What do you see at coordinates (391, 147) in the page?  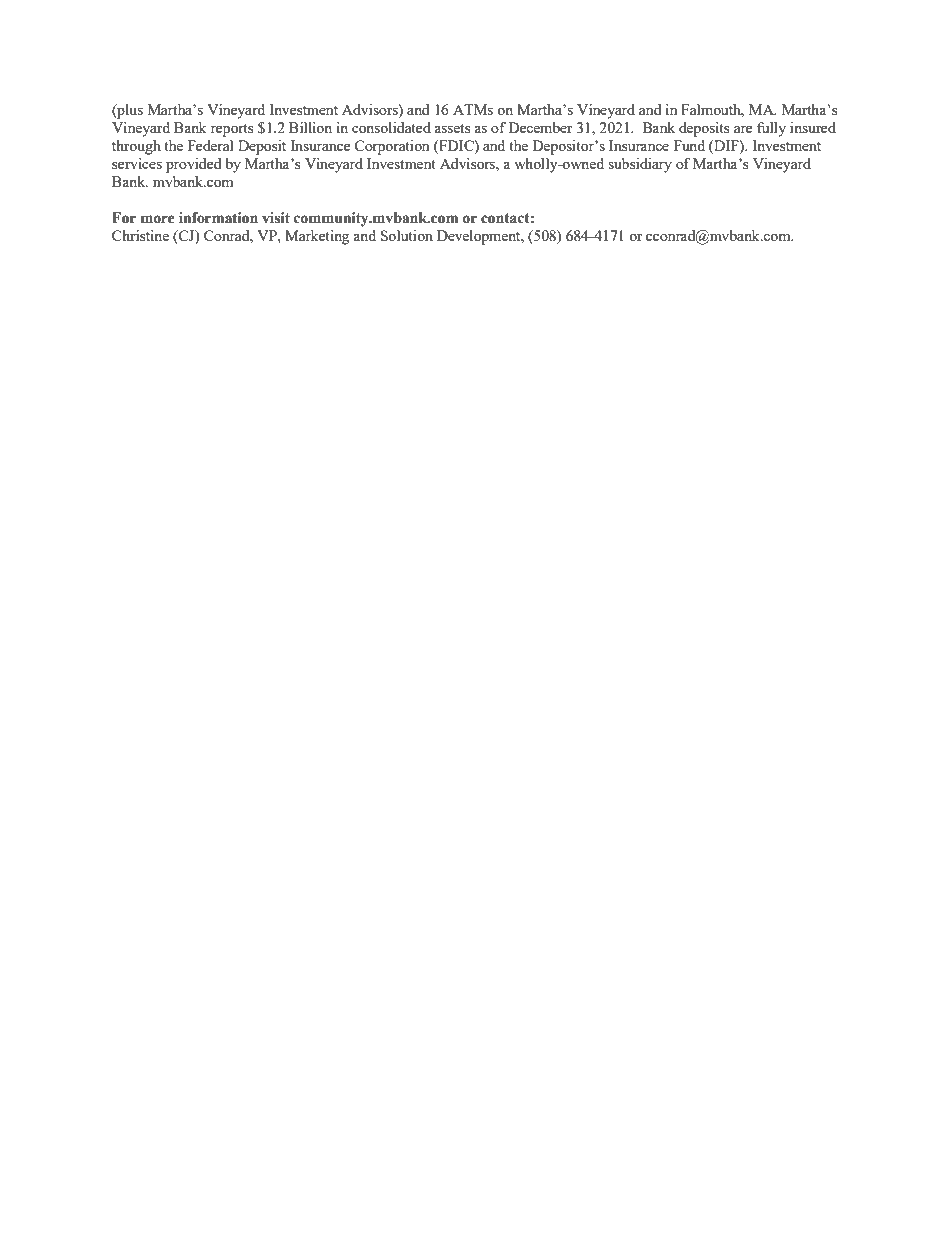 I see `Corporation` at bounding box center [391, 147].
